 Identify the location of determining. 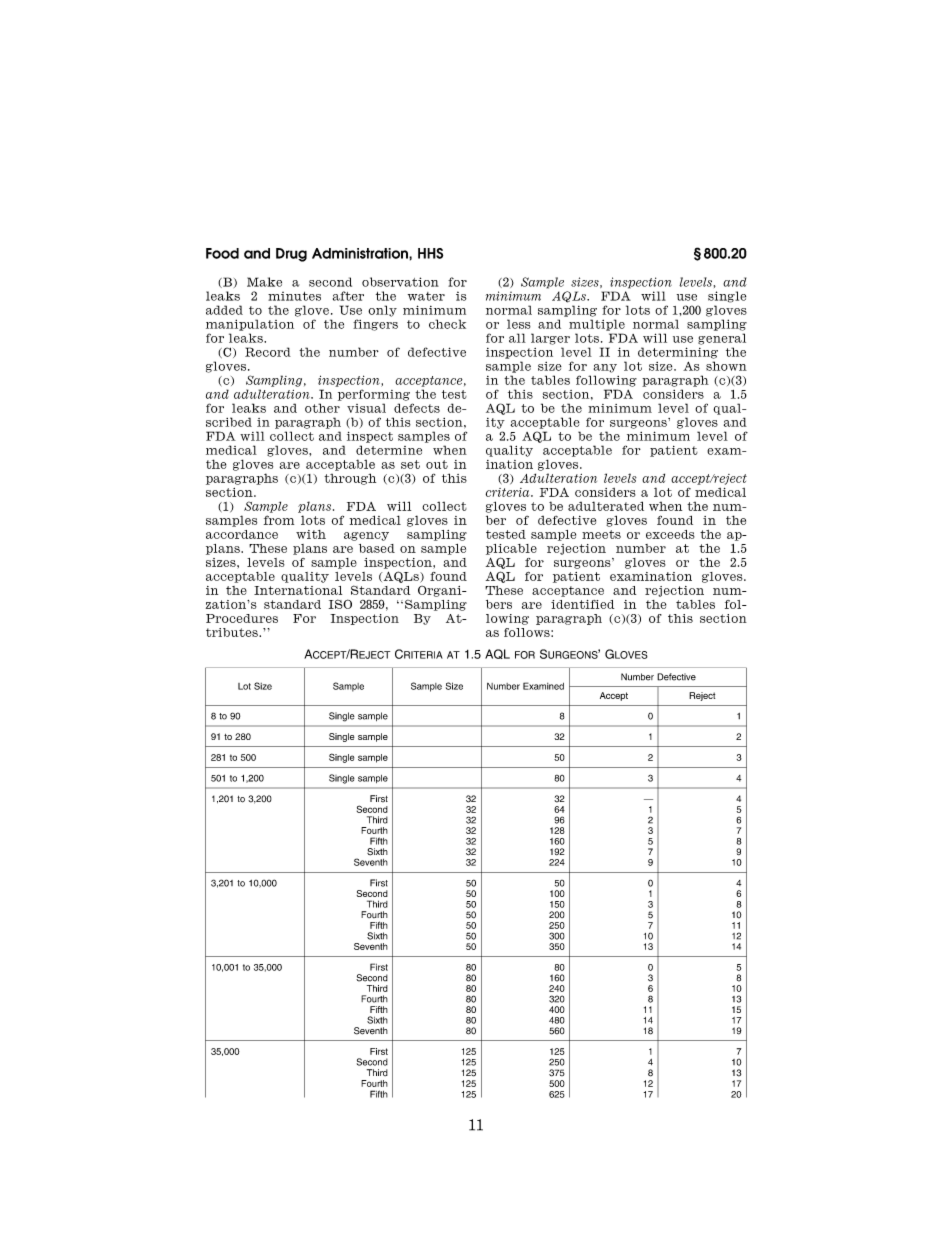
(678, 353).
